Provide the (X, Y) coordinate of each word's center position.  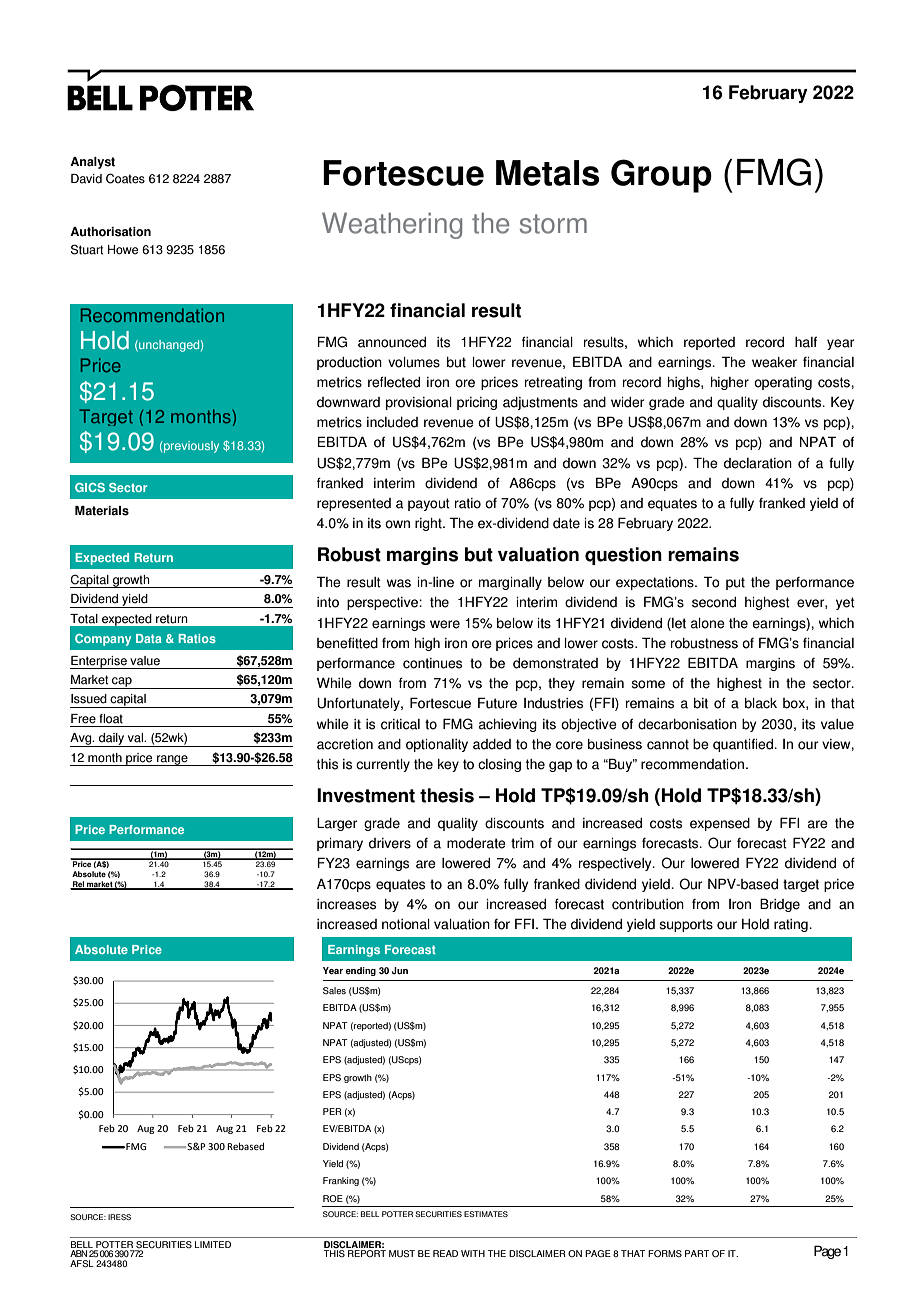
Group (661, 176)
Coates (125, 178)
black (761, 703)
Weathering (392, 225)
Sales (334, 991)
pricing (477, 403)
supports (686, 925)
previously (190, 447)
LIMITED (213, 1244)
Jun (400, 970)
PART (697, 1253)
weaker (774, 362)
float (111, 719)
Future (497, 703)
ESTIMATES (486, 1214)
